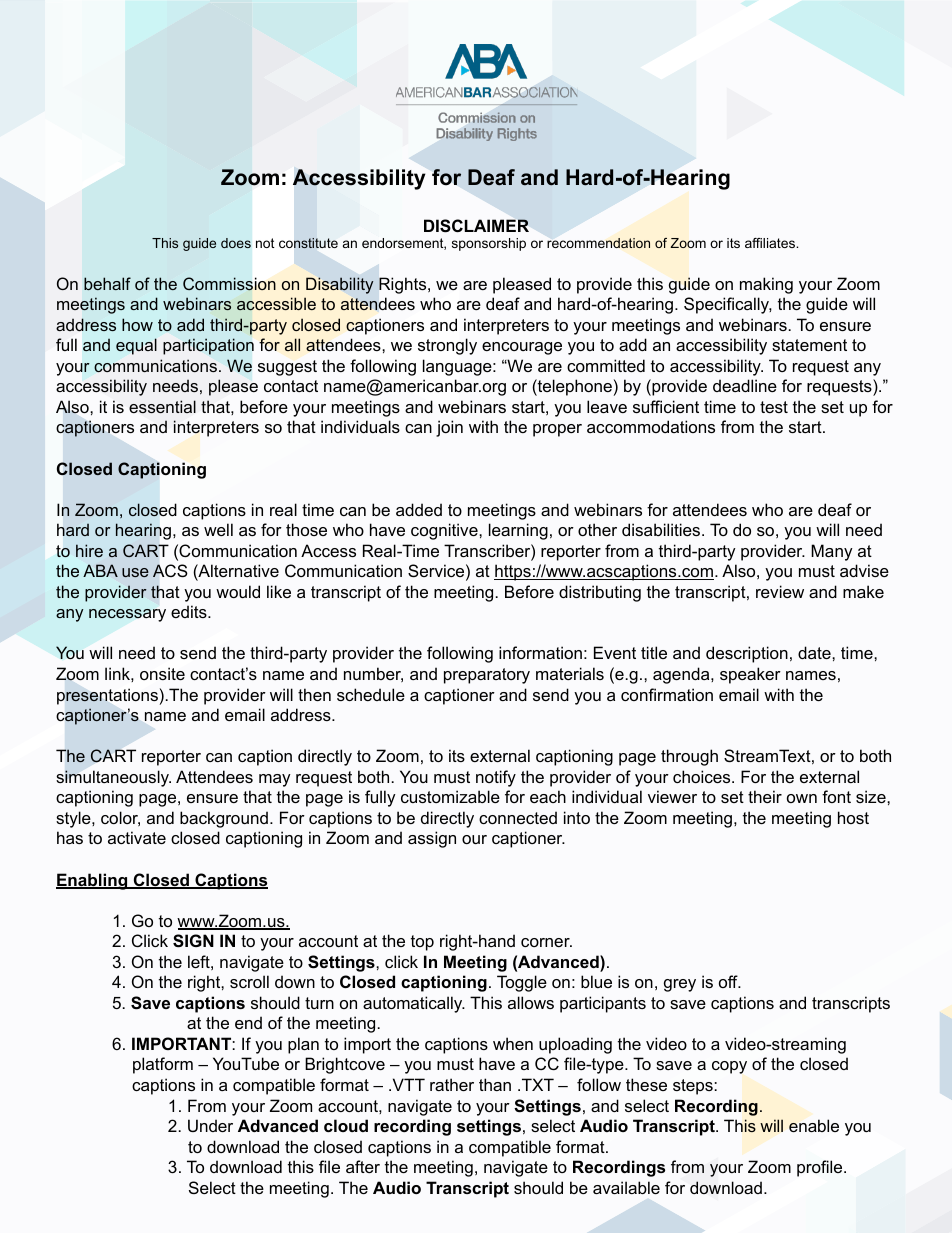 The height and width of the screenshot is (1233, 952). I want to click on sponsorship, so click(489, 244).
